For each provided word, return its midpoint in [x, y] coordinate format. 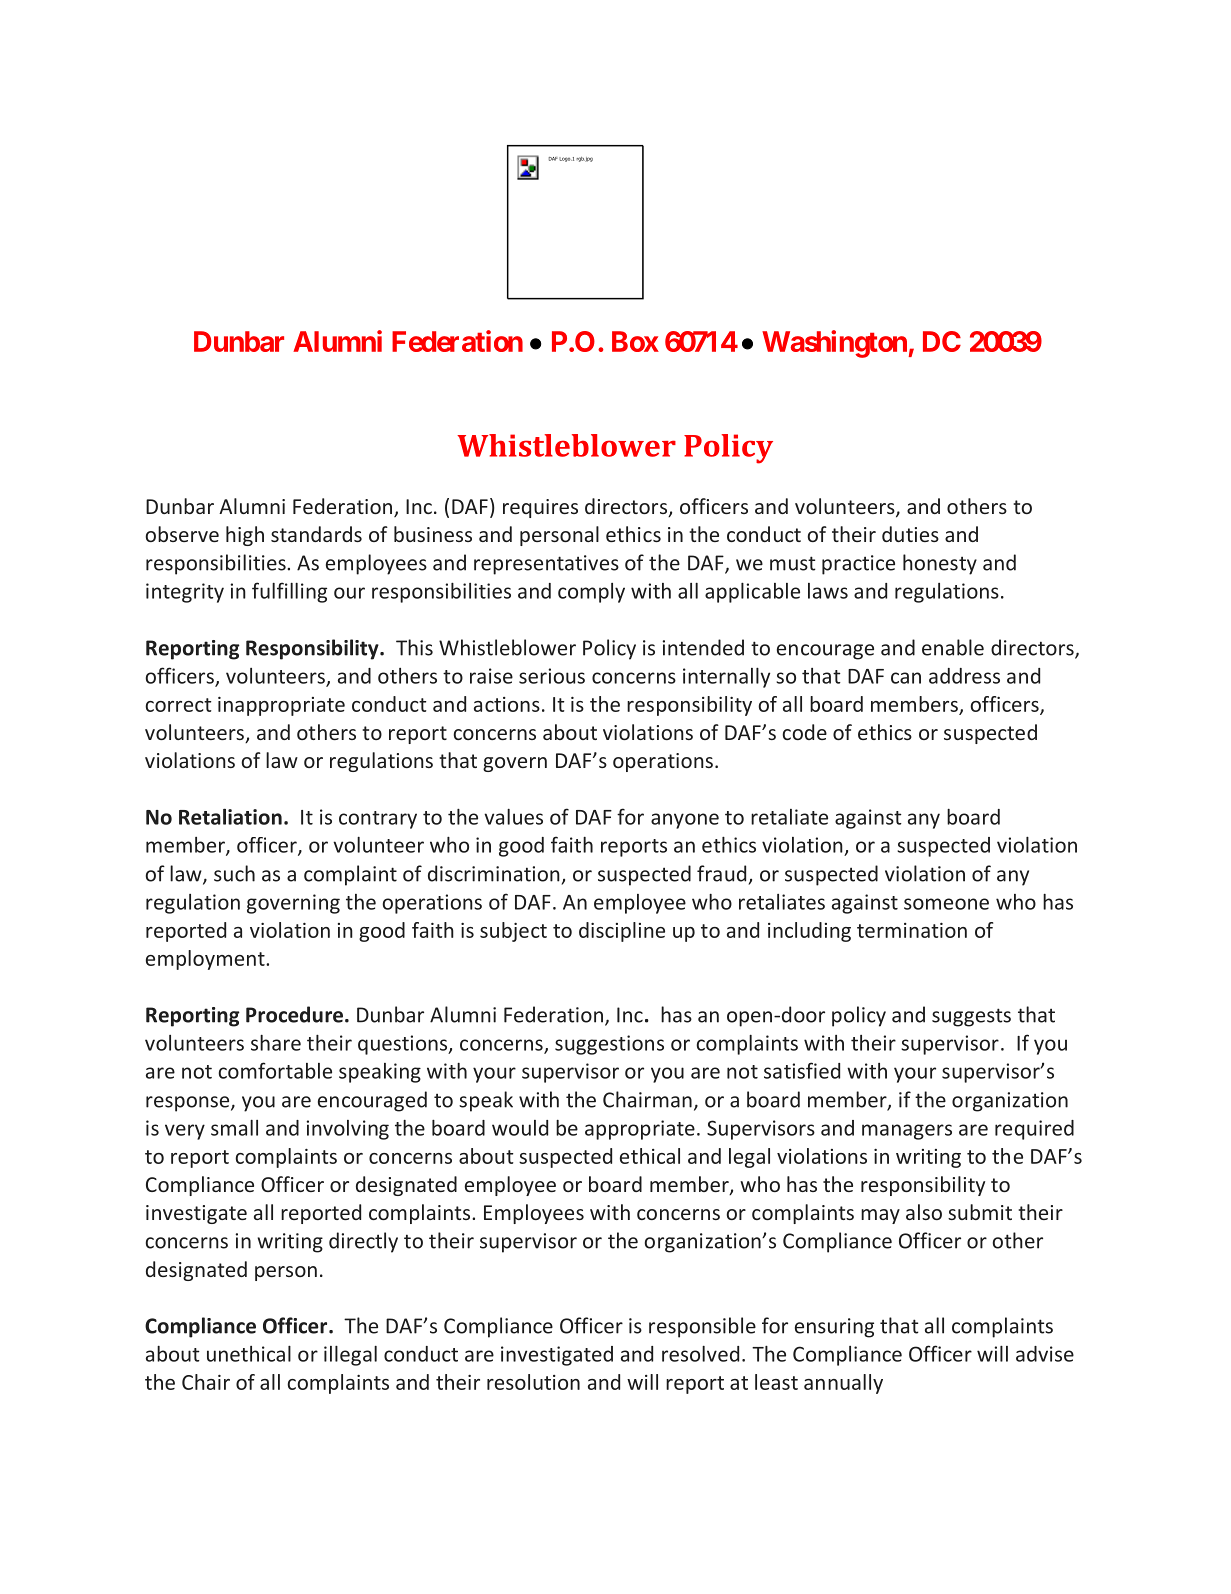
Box [635, 341]
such [234, 873]
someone [946, 904]
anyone [685, 821]
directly [363, 1242]
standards [316, 534]
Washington [834, 344]
